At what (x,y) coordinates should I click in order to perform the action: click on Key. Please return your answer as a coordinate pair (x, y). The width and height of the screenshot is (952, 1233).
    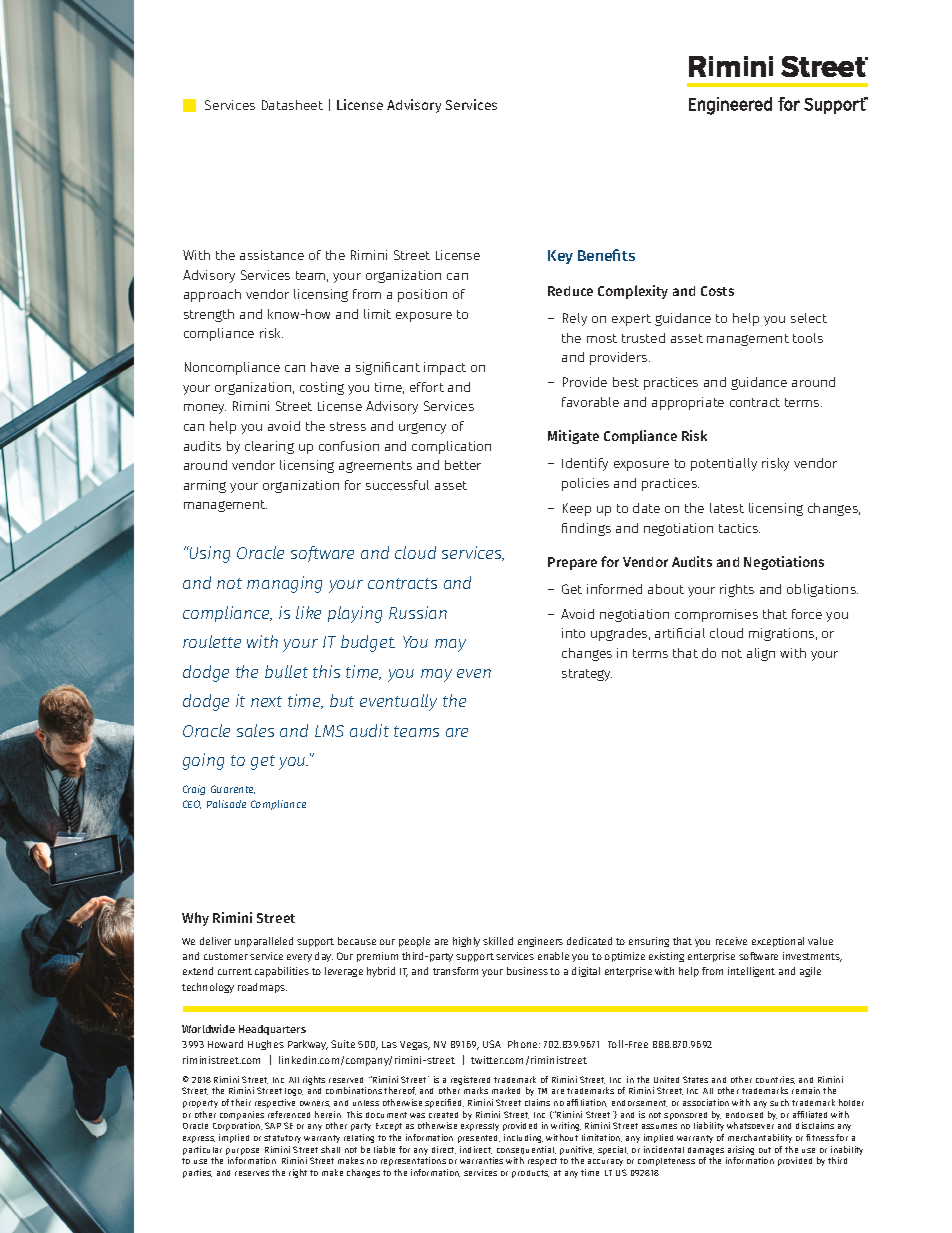
    Looking at the image, I should click on (560, 257).
